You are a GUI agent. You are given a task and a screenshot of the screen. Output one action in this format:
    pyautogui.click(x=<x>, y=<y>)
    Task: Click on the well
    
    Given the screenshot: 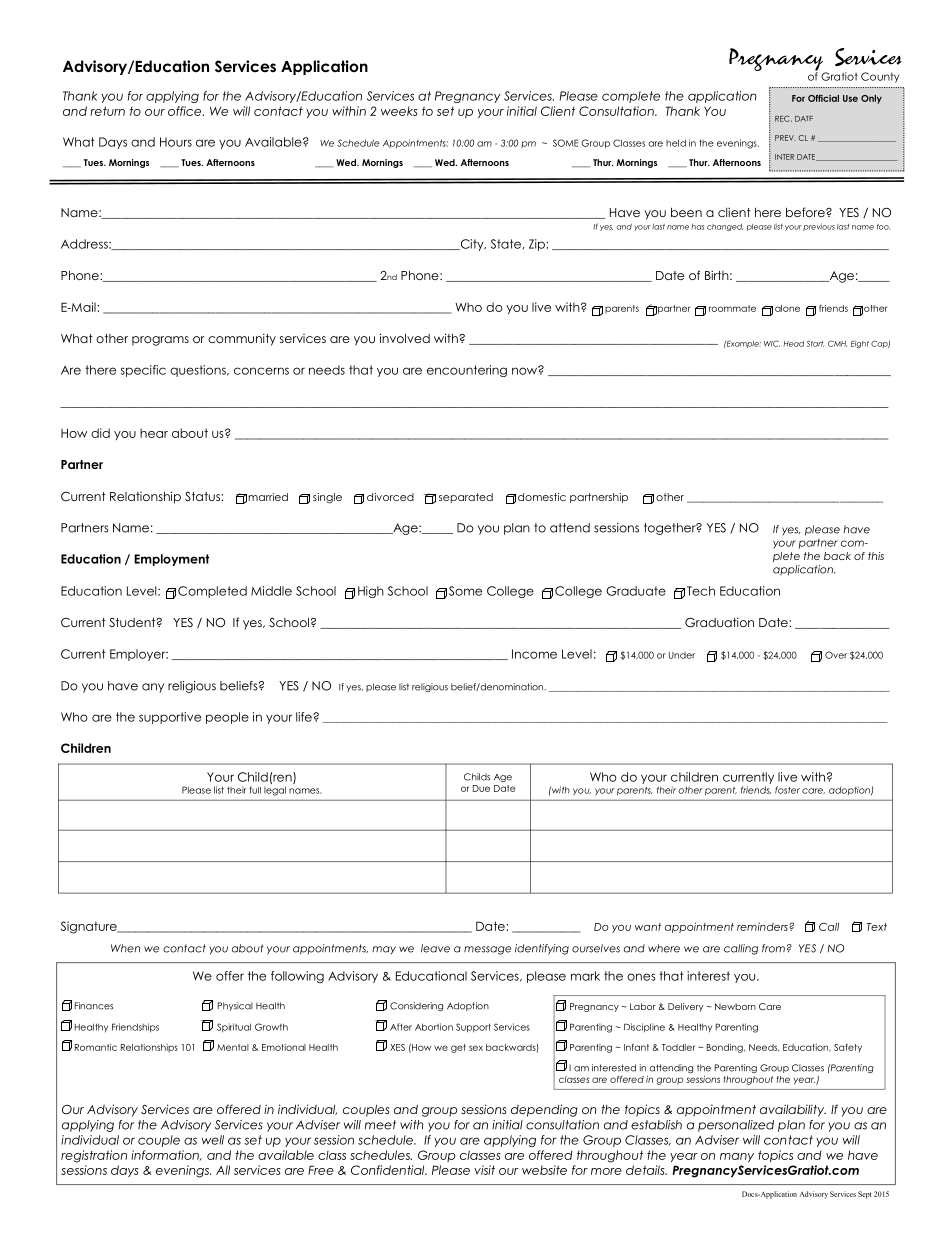 What is the action you would take?
    pyautogui.click(x=213, y=1140)
